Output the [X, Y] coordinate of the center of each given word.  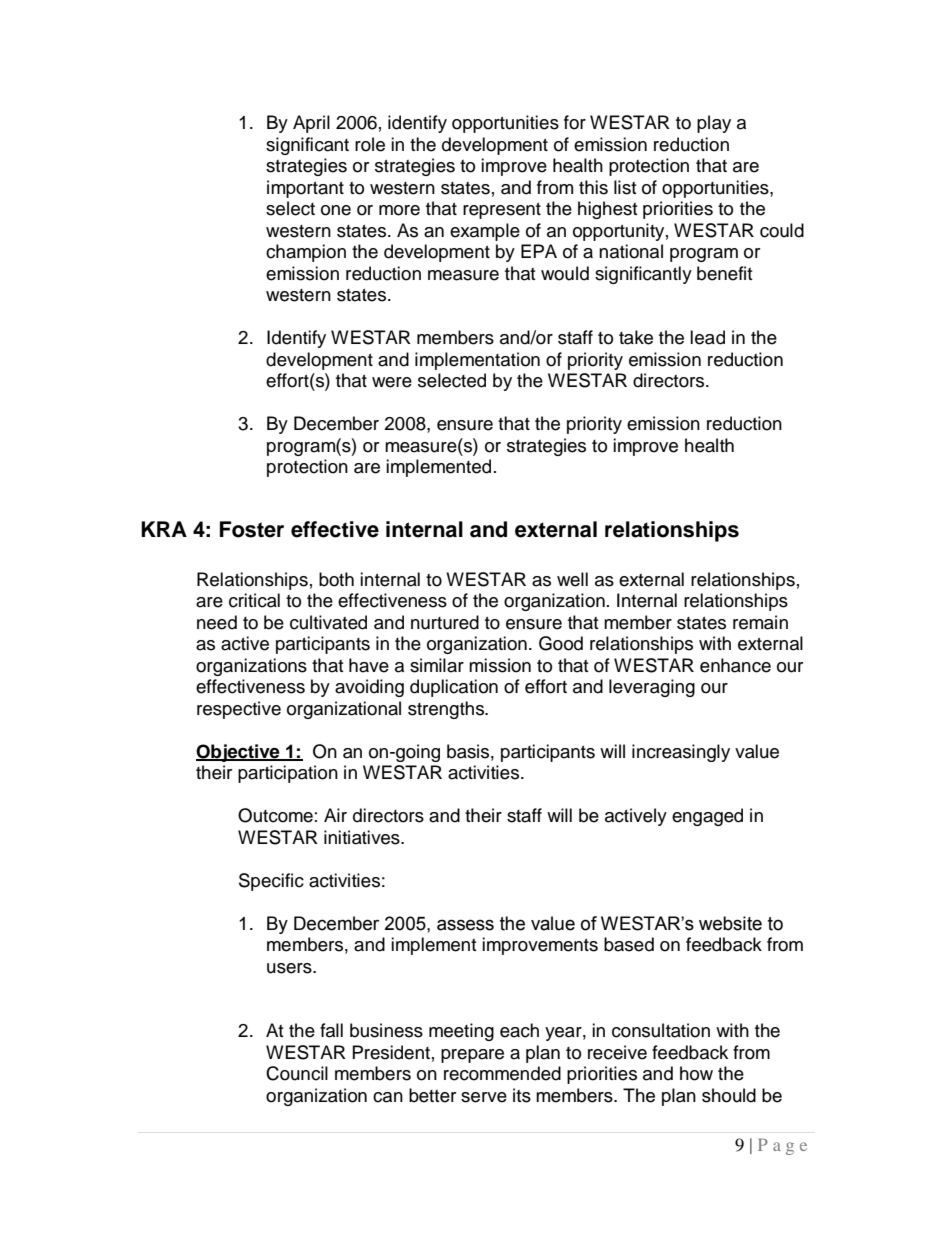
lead [707, 337]
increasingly [681, 753]
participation [288, 774]
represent [502, 211]
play [714, 124]
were [392, 382]
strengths [447, 710]
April [311, 124]
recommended [502, 1073]
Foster [252, 529]
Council [297, 1073]
